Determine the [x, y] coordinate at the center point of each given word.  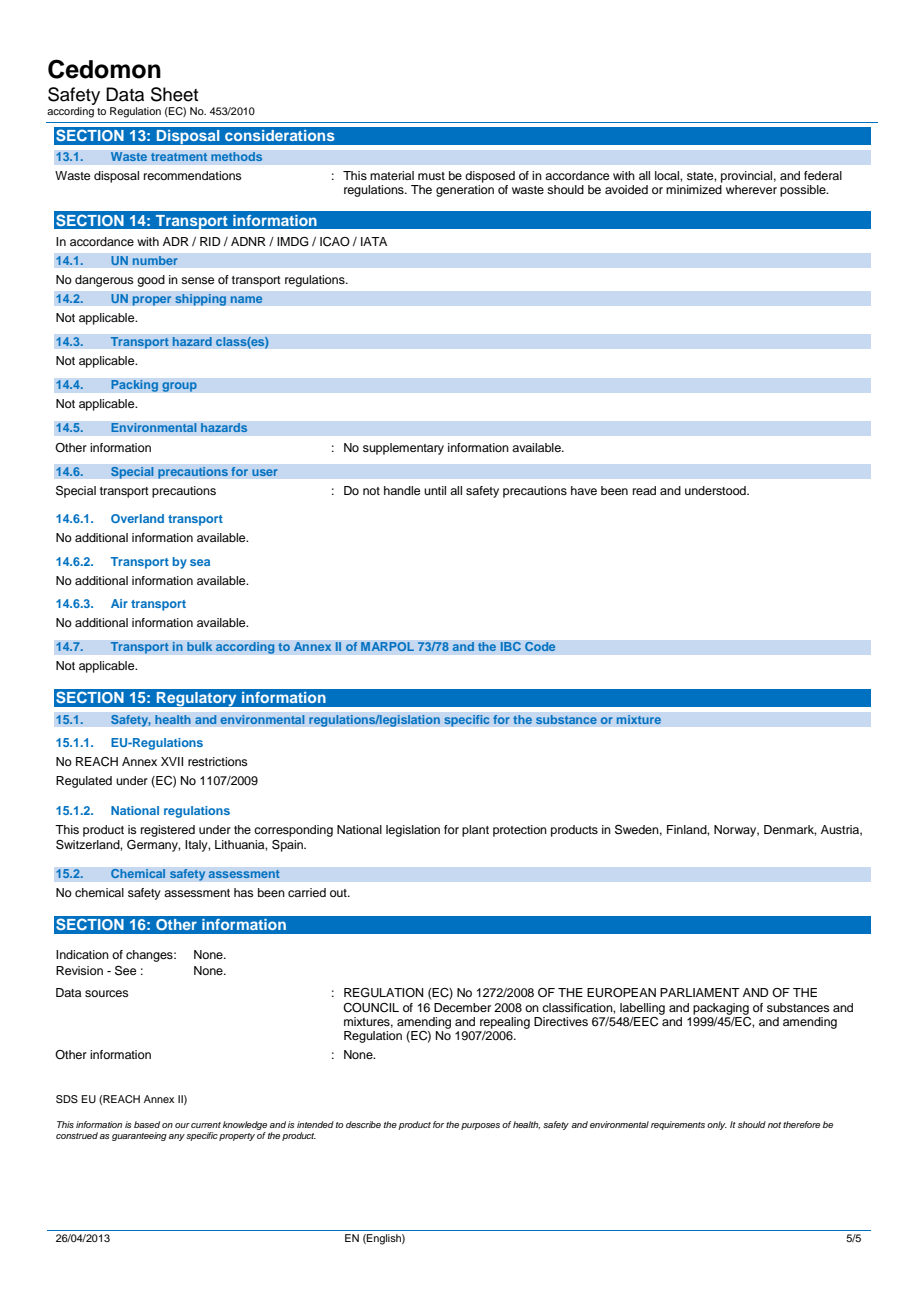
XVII [172, 761]
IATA [374, 241]
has [244, 892]
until [435, 490]
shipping [201, 300]
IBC [510, 646]
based [147, 1124]
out [339, 893]
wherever [751, 189]
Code [540, 646]
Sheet [174, 94]
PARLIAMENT [700, 992]
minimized [694, 189]
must [431, 176]
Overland [137, 518]
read [644, 490]
